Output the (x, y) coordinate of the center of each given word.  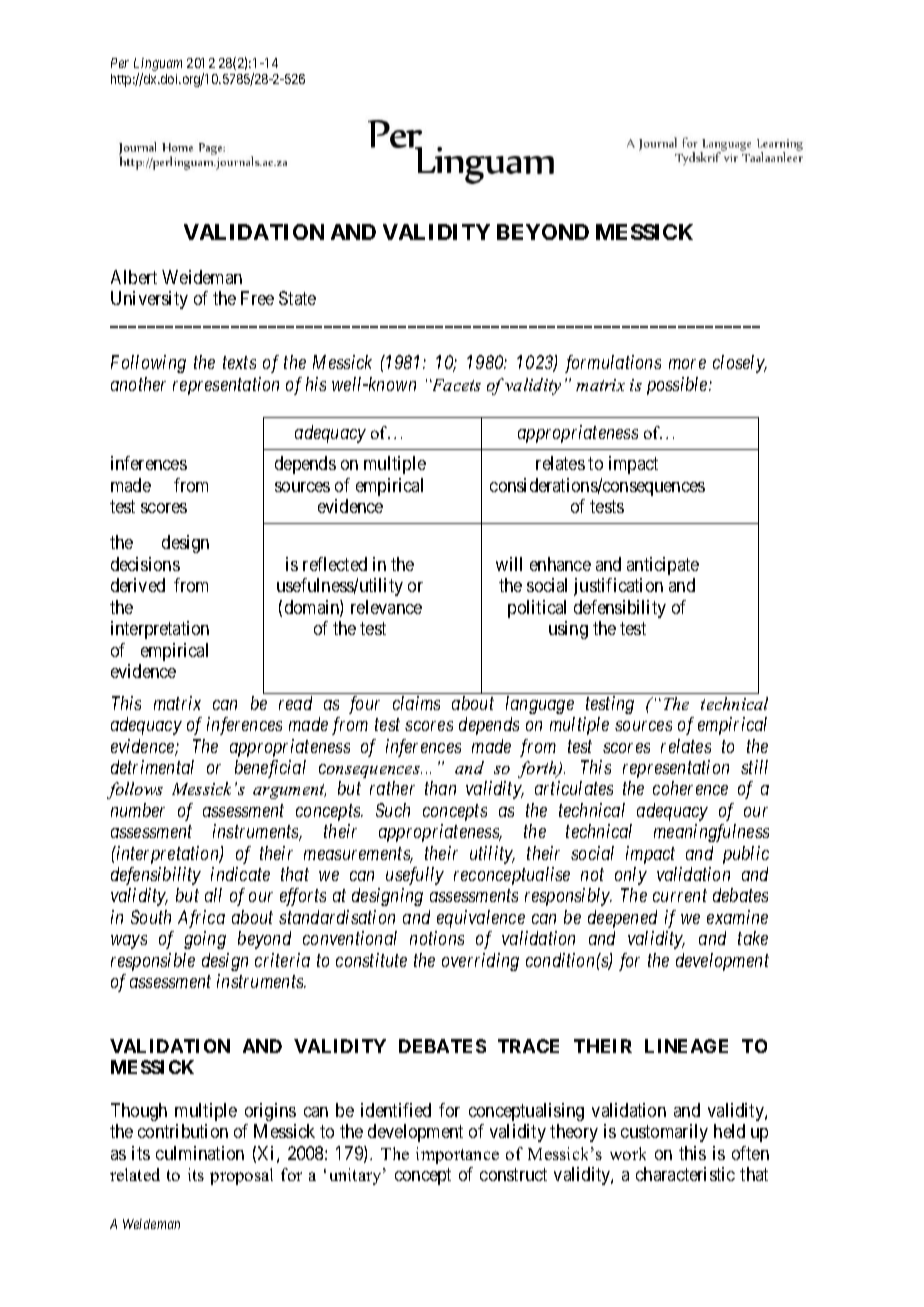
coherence (690, 788)
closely (739, 364)
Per (120, 63)
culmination (200, 1153)
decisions (145, 564)
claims (416, 703)
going (205, 940)
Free (257, 298)
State (297, 298)
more (687, 364)
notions (437, 938)
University (149, 300)
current (680, 896)
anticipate (663, 566)
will (509, 564)
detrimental (152, 767)
